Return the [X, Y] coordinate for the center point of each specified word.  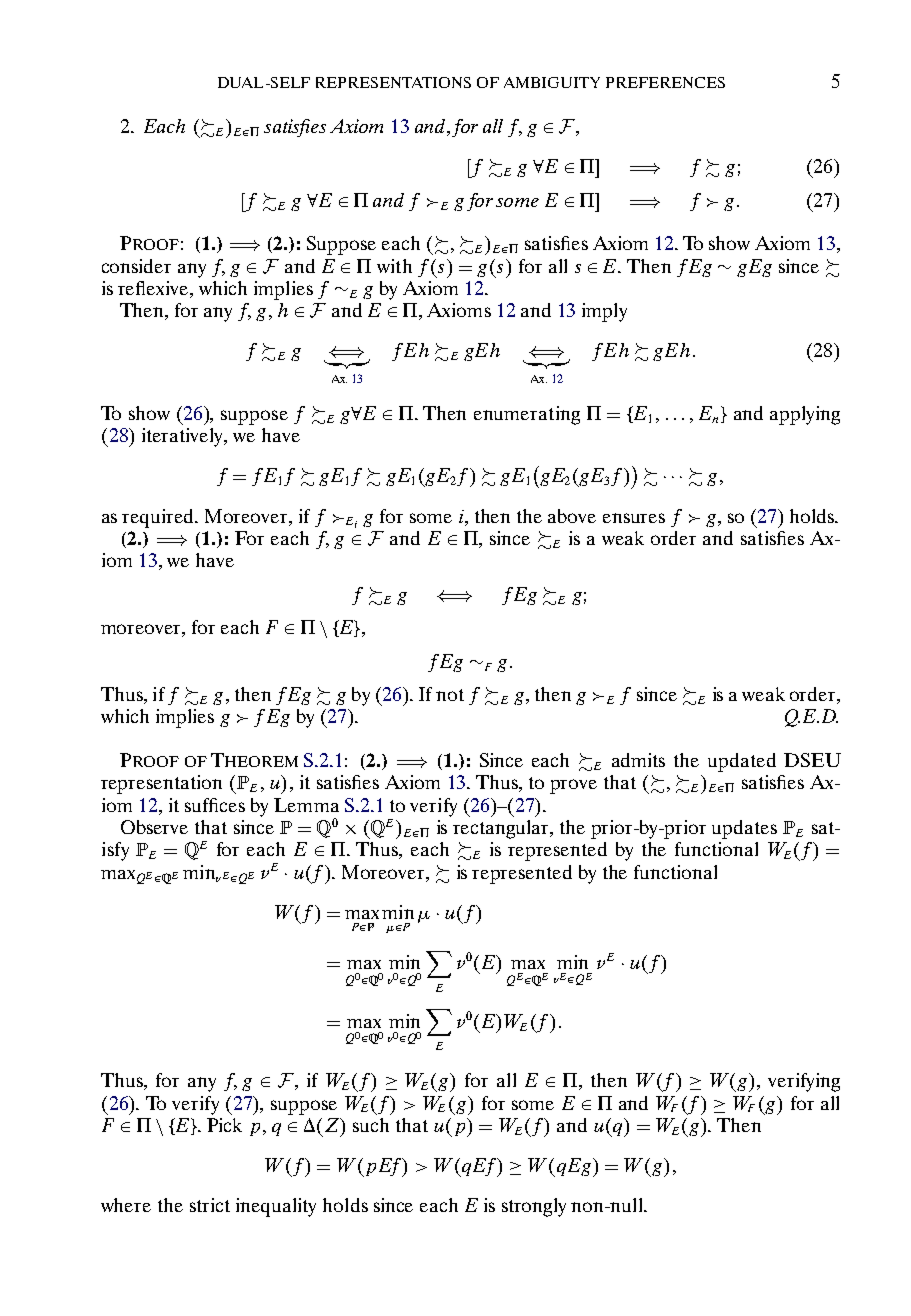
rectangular [502, 829]
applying [805, 415]
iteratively [184, 437]
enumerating [527, 415]
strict [210, 1205]
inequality [276, 1207]
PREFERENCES [665, 82]
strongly [534, 1207]
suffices [215, 805]
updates [744, 829]
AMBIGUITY [552, 82]
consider [136, 266]
